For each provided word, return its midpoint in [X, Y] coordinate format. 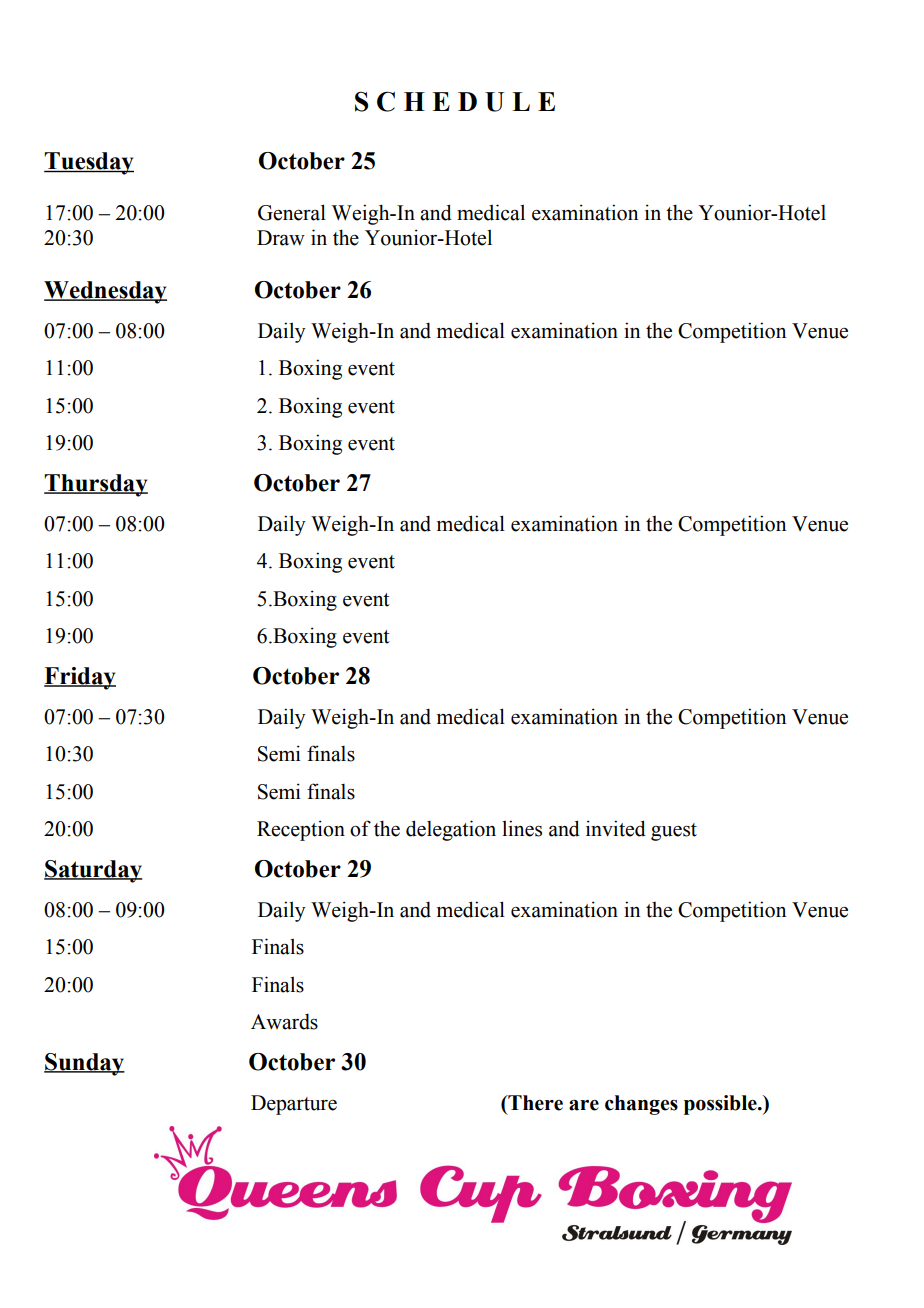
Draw [281, 238]
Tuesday [89, 163]
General [292, 212]
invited [616, 828]
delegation [451, 830]
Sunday [84, 1064]
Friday [80, 678]
